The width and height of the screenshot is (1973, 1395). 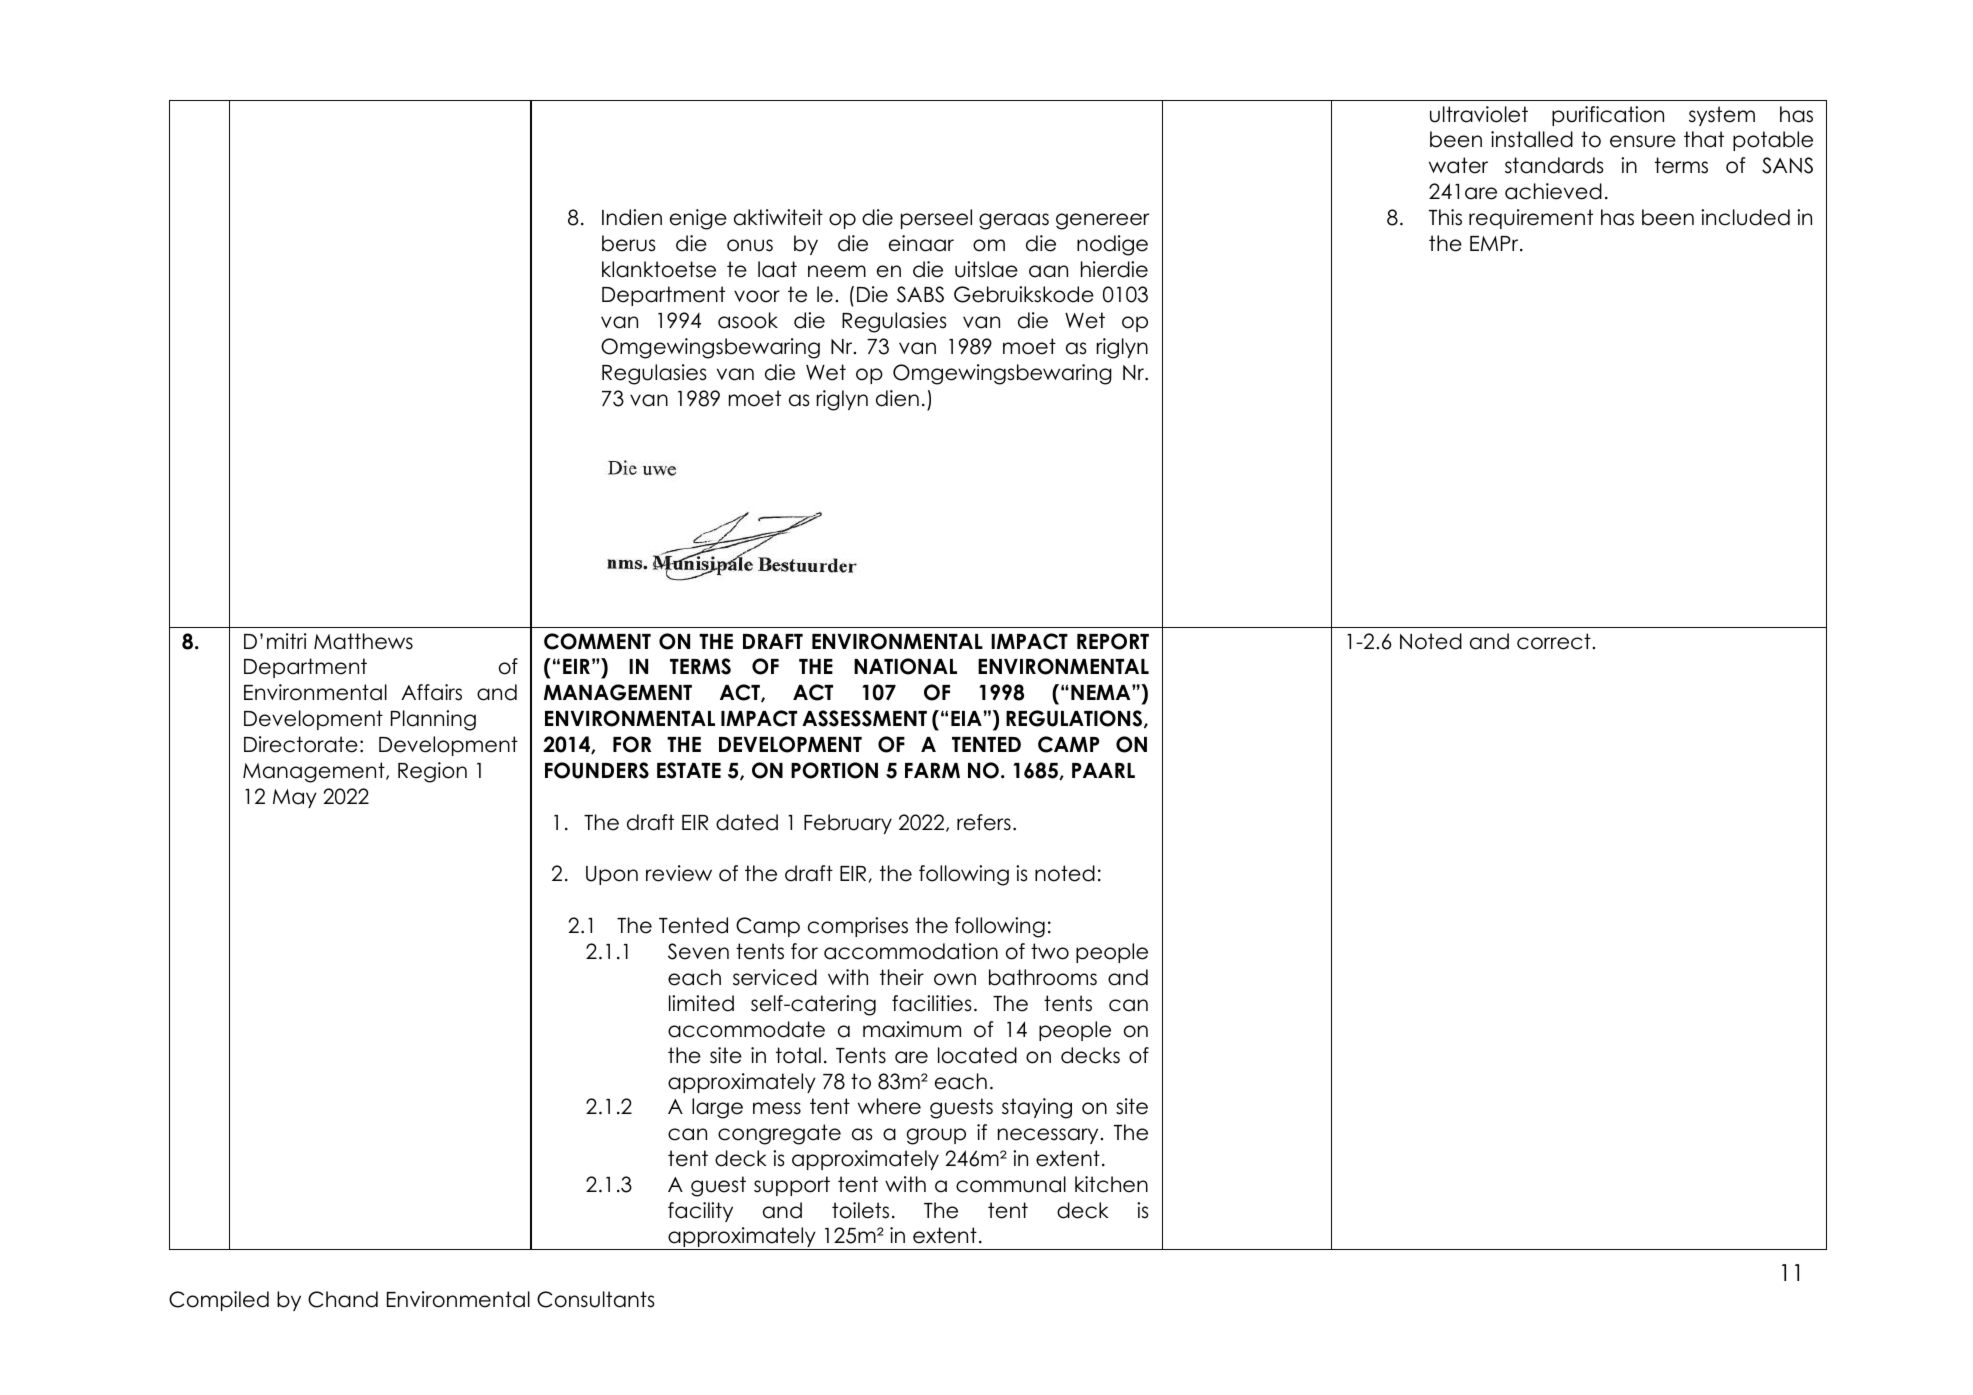 I want to click on onus, so click(x=750, y=245).
